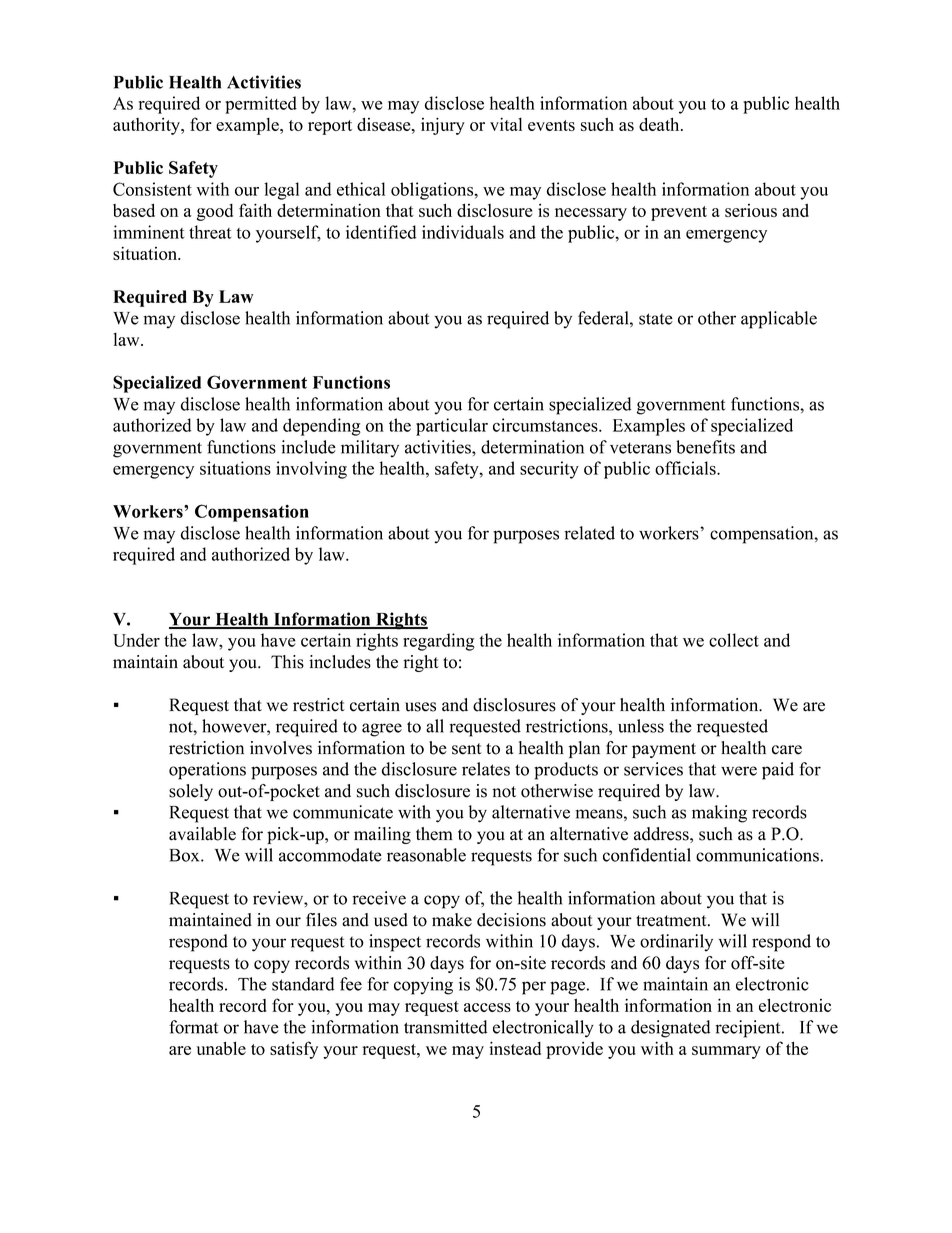 The height and width of the screenshot is (1233, 952). Describe the element at coordinates (452, 427) in the screenshot. I see `particular` at that location.
